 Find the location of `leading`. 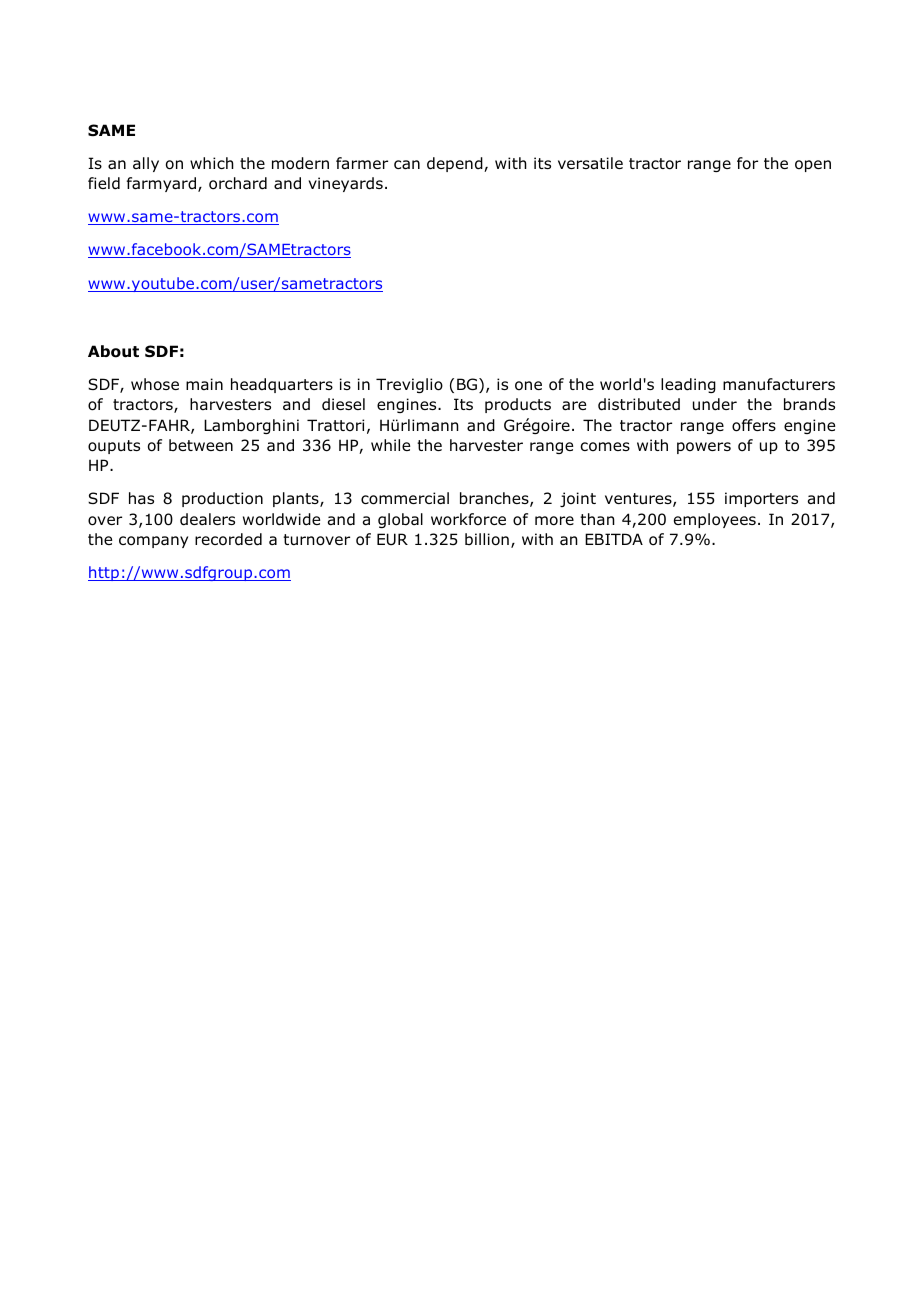

leading is located at coordinates (688, 385).
